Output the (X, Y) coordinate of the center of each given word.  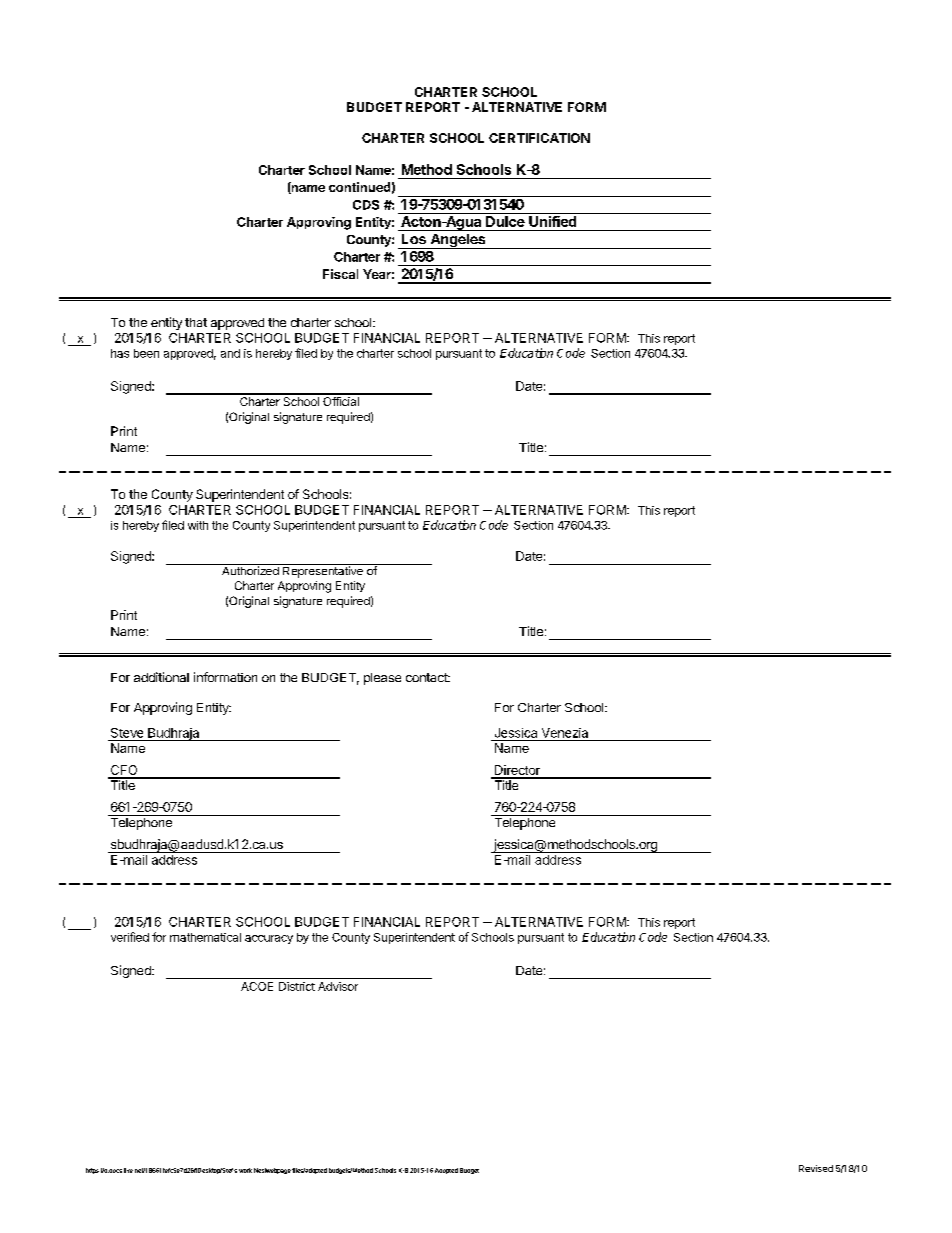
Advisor (338, 986)
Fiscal (340, 274)
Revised (816, 1168)
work (245, 1170)
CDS (366, 205)
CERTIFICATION (539, 138)
